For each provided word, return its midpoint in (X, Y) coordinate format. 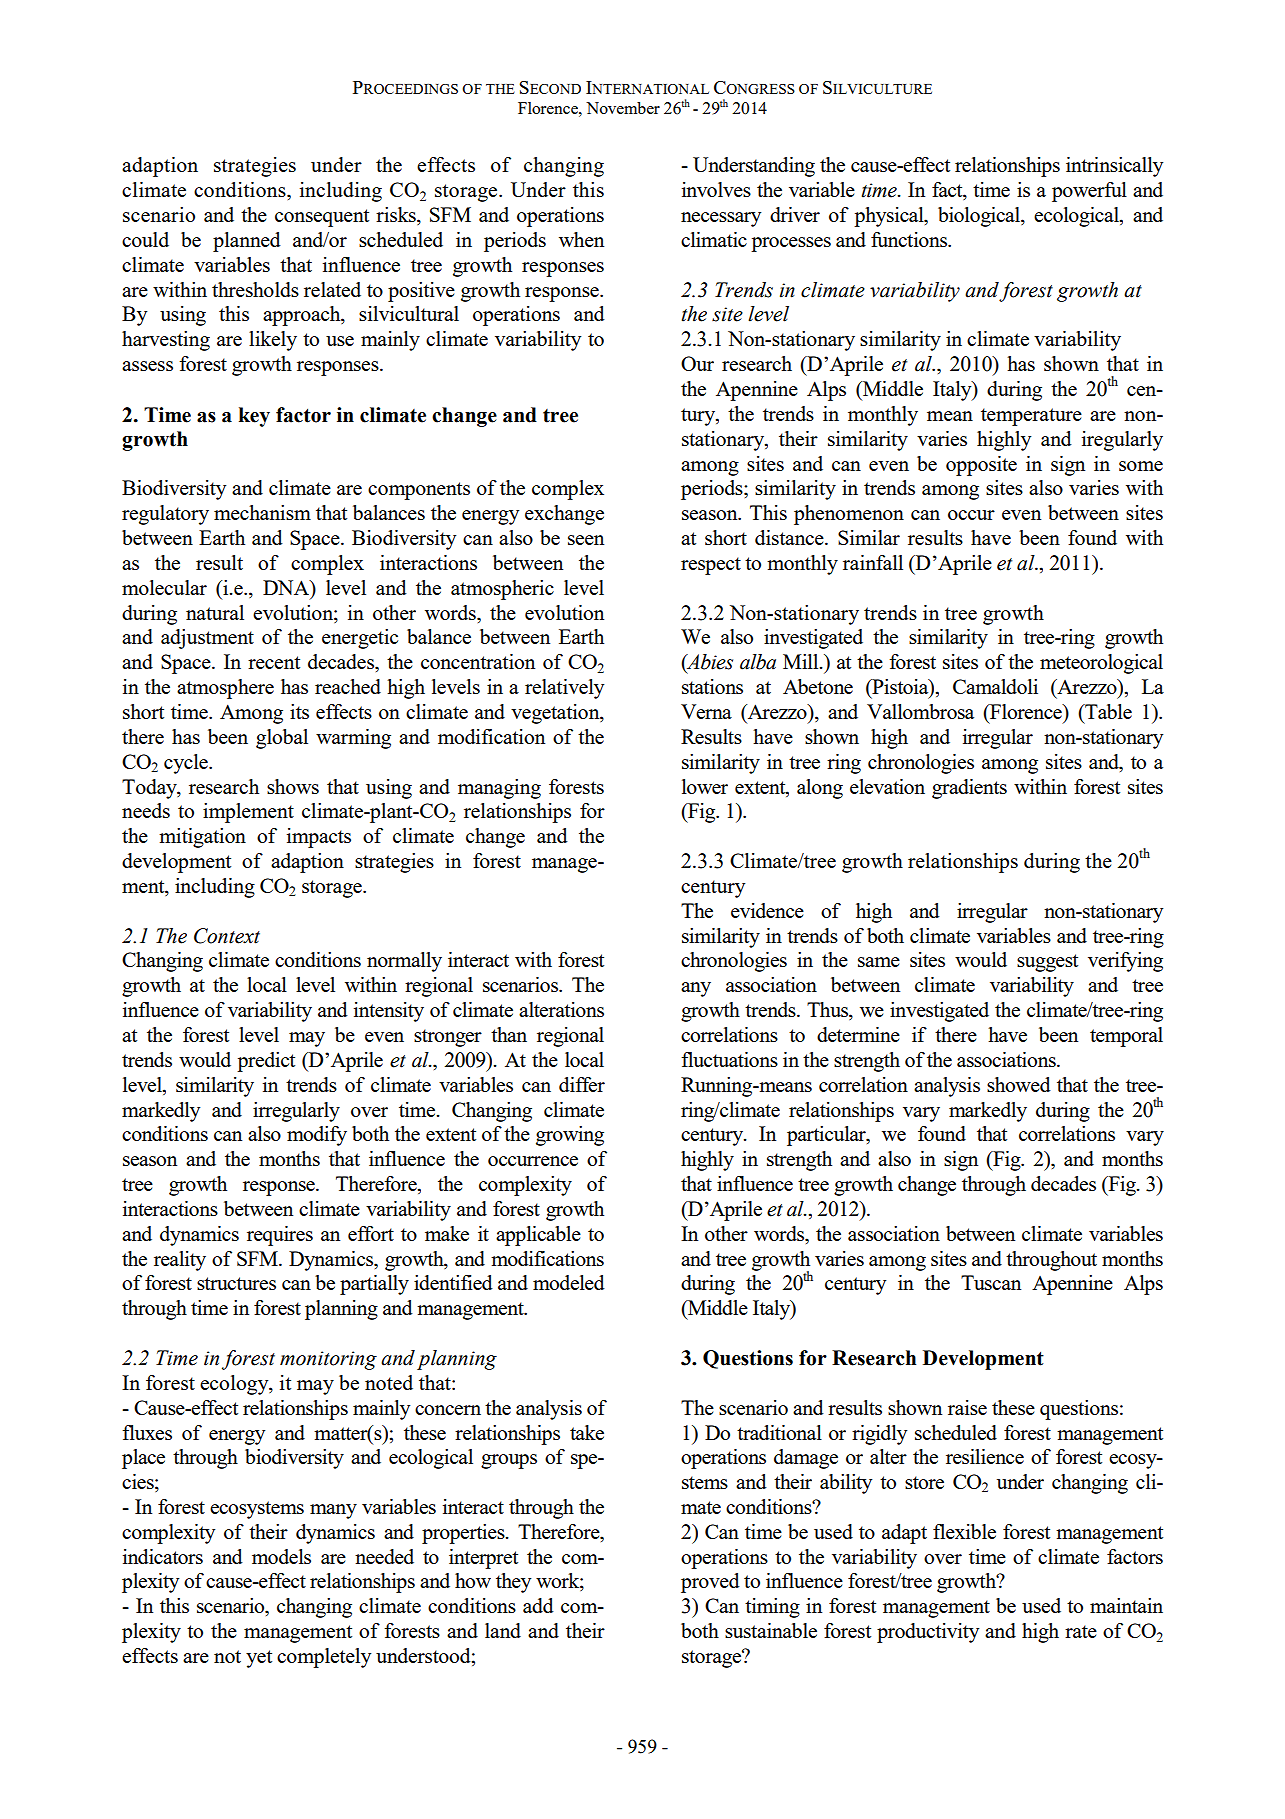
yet (259, 1659)
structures (236, 1283)
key (254, 417)
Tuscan (991, 1282)
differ (582, 1084)
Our (697, 363)
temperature (1031, 417)
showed (1019, 1084)
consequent (322, 218)
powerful (1089, 192)
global (282, 739)
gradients (969, 789)
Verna (706, 711)
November (623, 108)
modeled (569, 1282)
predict (266, 1062)
